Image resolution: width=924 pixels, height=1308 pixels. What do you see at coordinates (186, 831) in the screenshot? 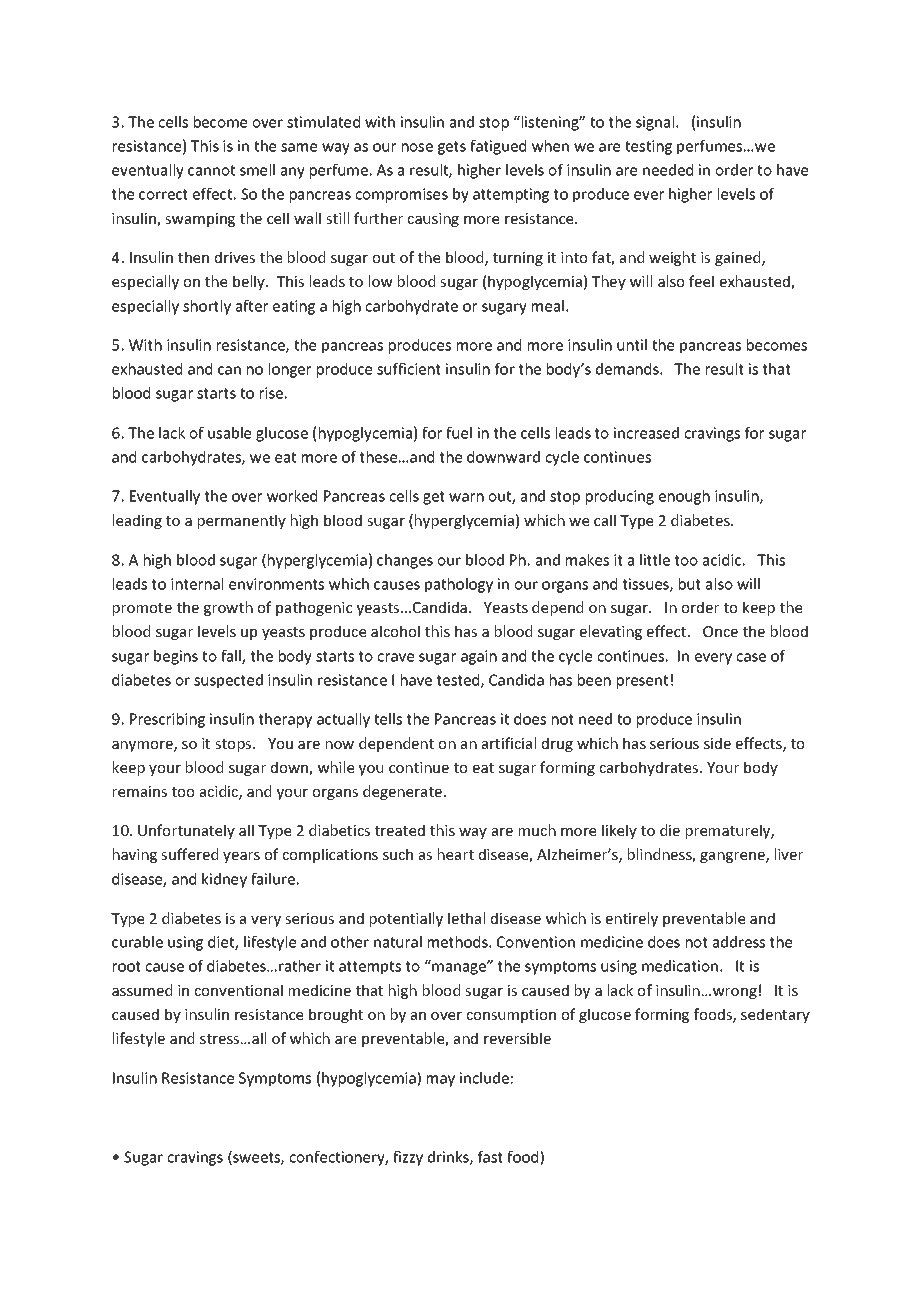
I see `Unfortunately` at bounding box center [186, 831].
